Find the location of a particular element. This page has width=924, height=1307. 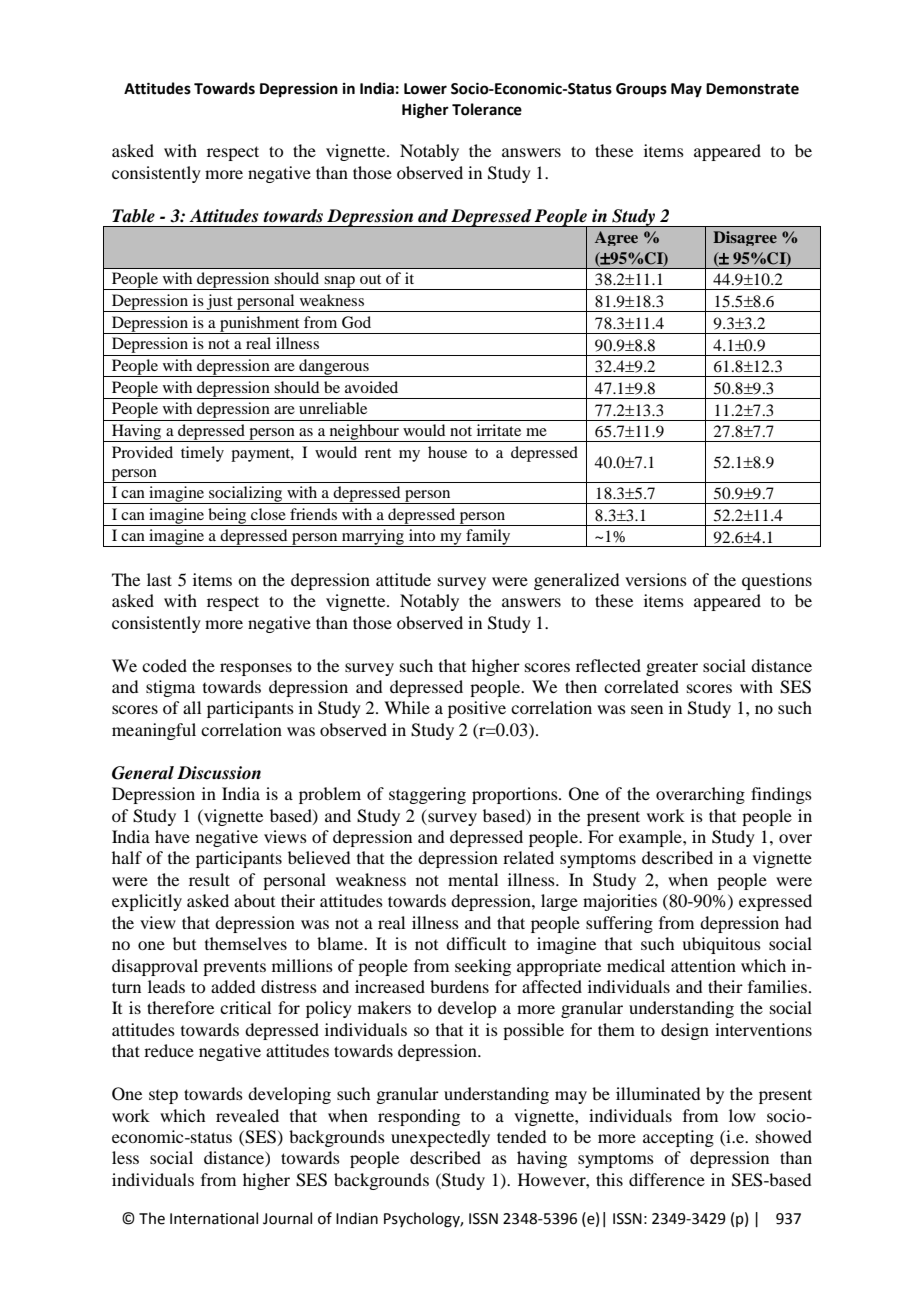

positive is located at coordinates (477, 709).
